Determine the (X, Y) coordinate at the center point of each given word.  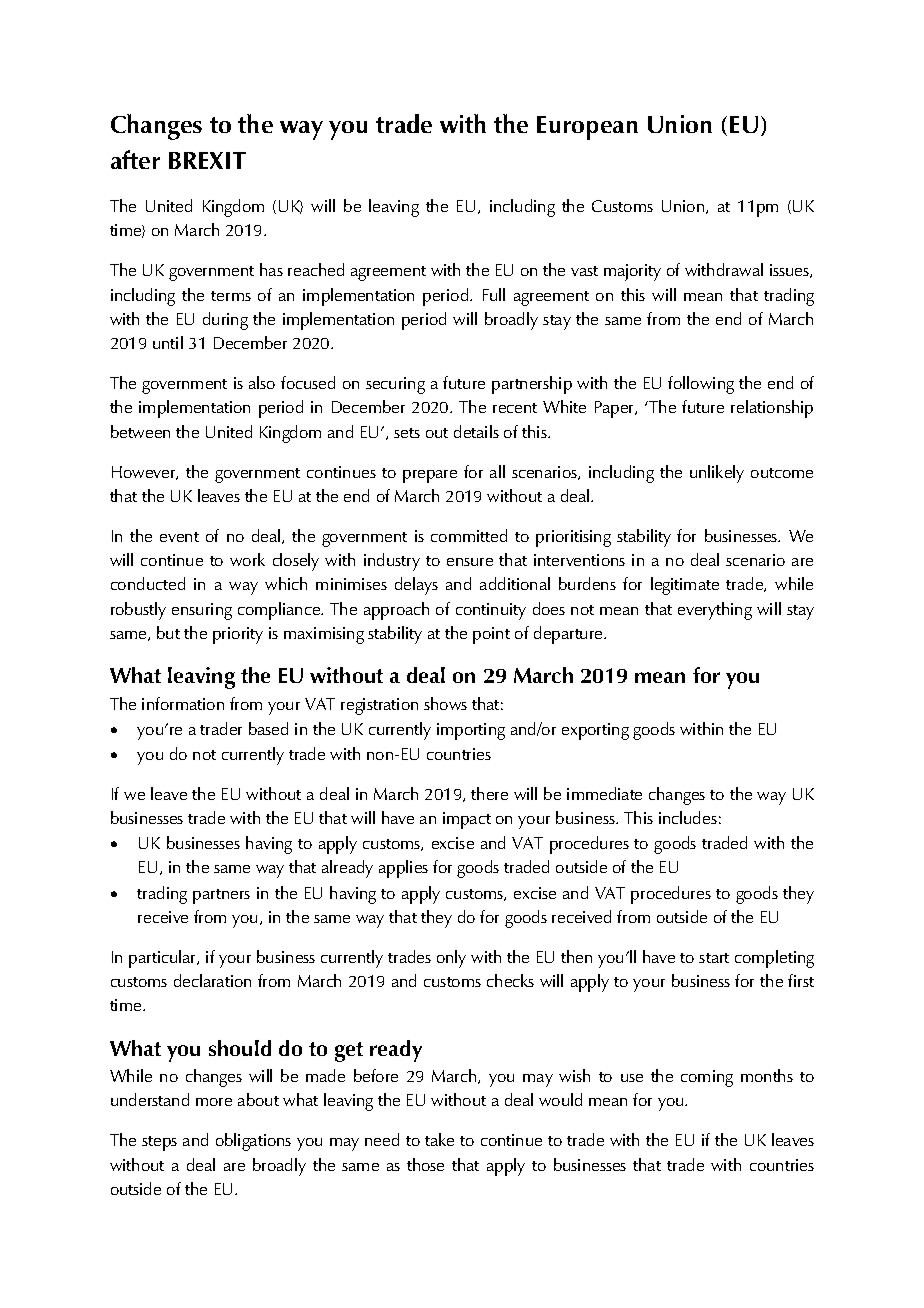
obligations (253, 1142)
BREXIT (207, 160)
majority (632, 272)
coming (707, 1078)
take (439, 1139)
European (587, 128)
